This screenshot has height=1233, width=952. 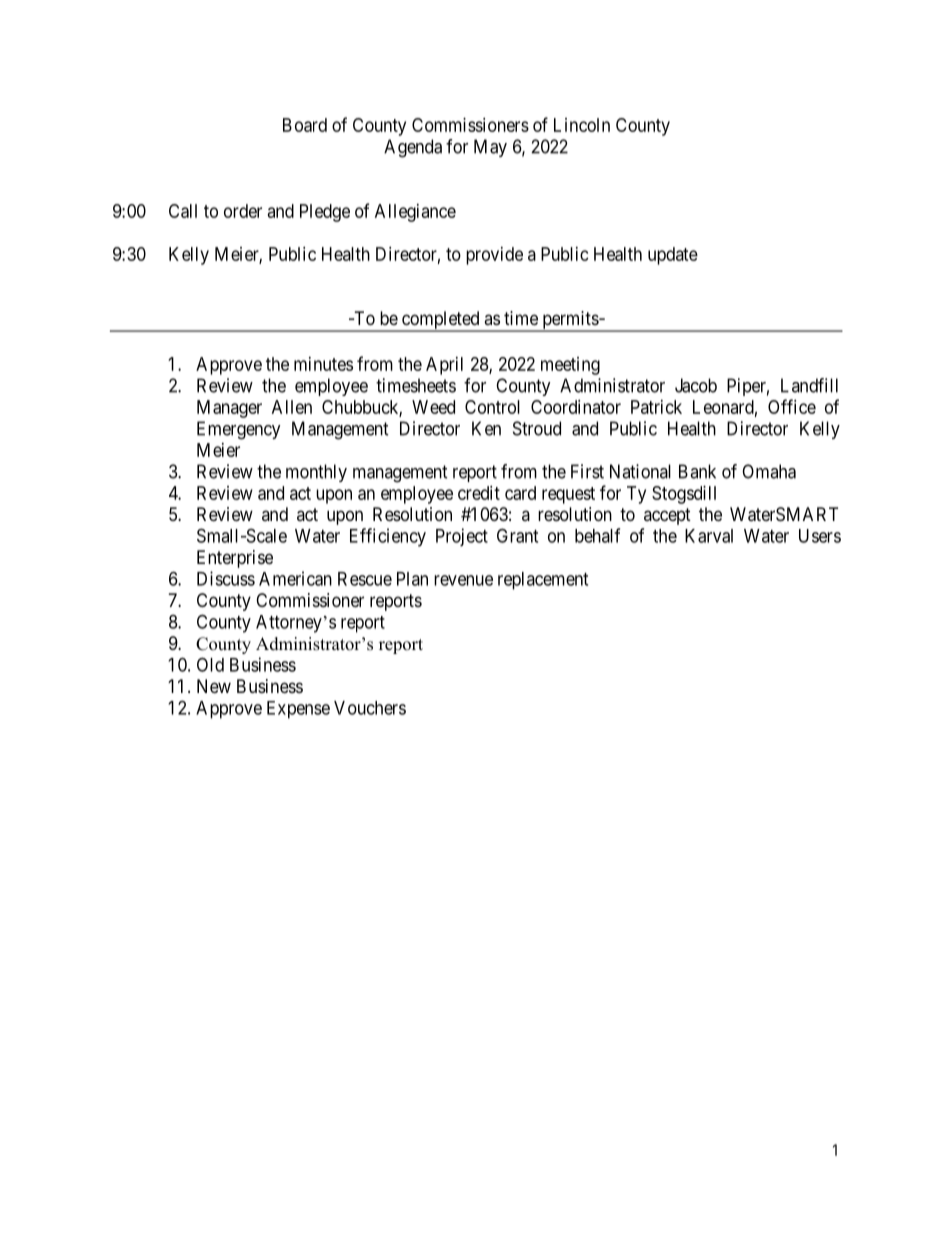 What do you see at coordinates (239, 430) in the screenshot?
I see `Emergency` at bounding box center [239, 430].
